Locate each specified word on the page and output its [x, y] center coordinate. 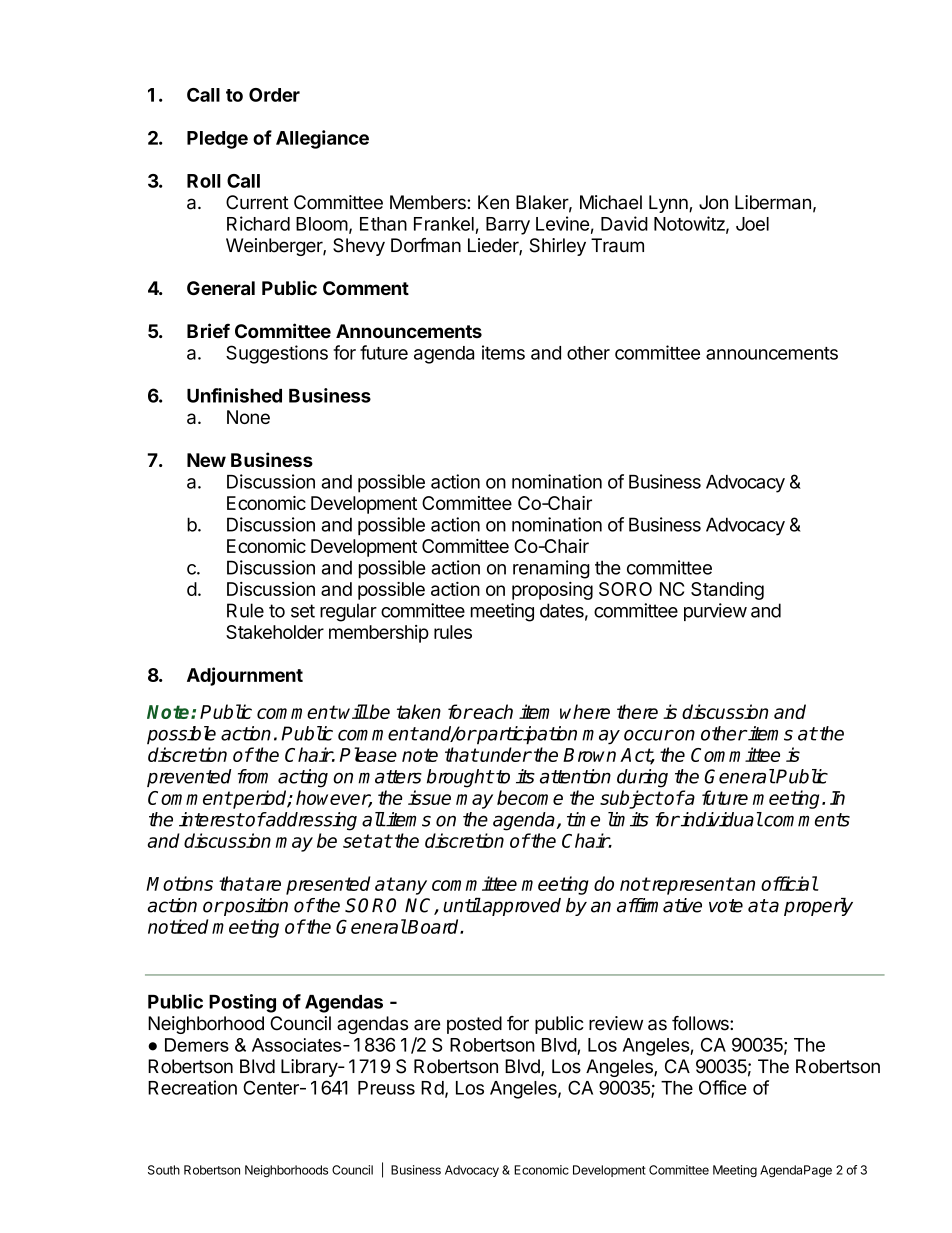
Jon [713, 202]
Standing [727, 591]
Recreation [192, 1087]
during [642, 778]
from [253, 776]
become [530, 797]
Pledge [217, 140]
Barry [508, 226]
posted [474, 1025]
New [206, 460]
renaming [551, 569]
